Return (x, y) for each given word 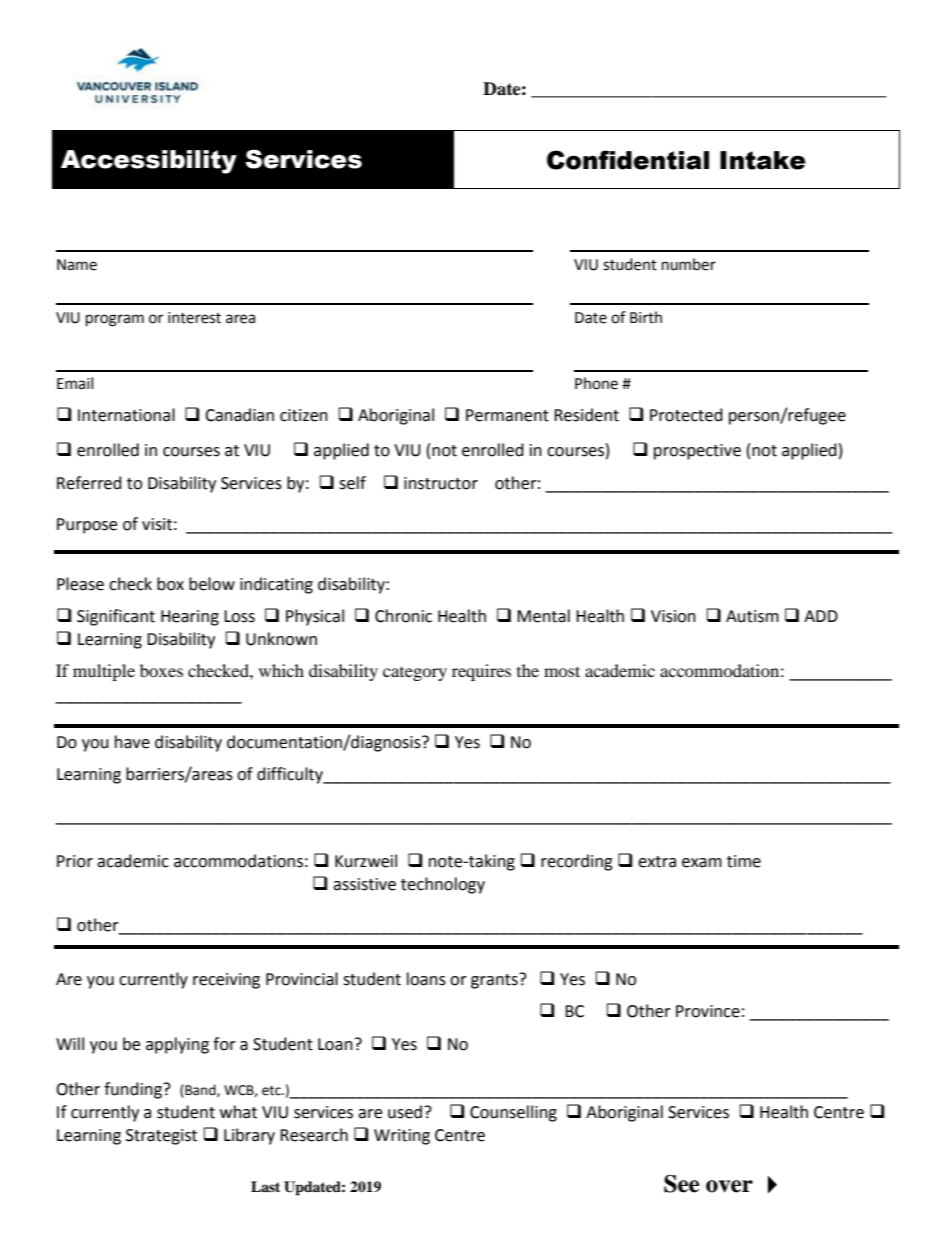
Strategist (161, 1137)
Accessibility (149, 162)
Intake (763, 160)
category (415, 674)
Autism (752, 616)
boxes (161, 670)
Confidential (628, 160)
